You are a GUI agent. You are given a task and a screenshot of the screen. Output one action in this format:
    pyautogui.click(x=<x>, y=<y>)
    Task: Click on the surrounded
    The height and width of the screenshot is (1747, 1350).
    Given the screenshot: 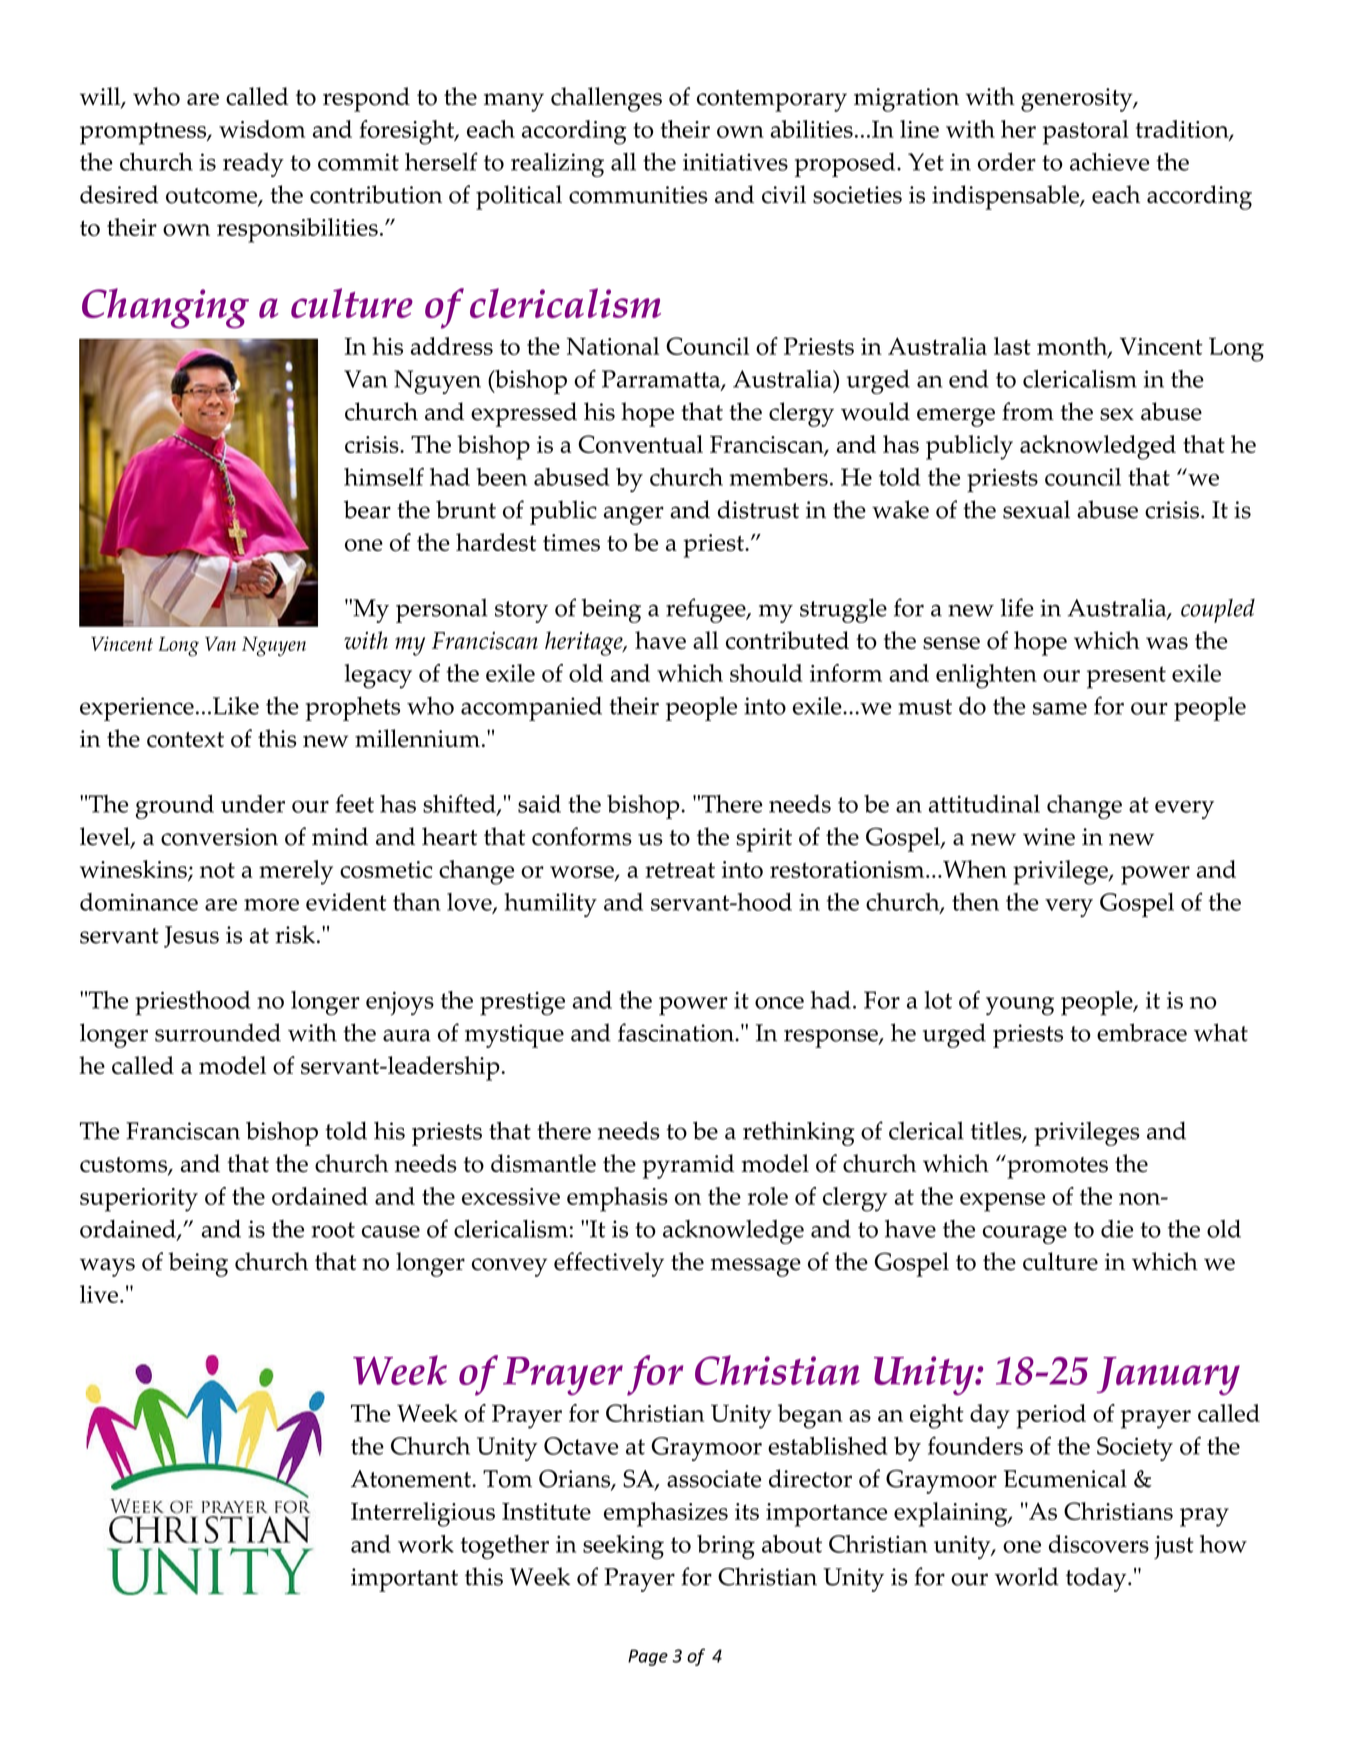 What is the action you would take?
    pyautogui.click(x=218, y=1032)
